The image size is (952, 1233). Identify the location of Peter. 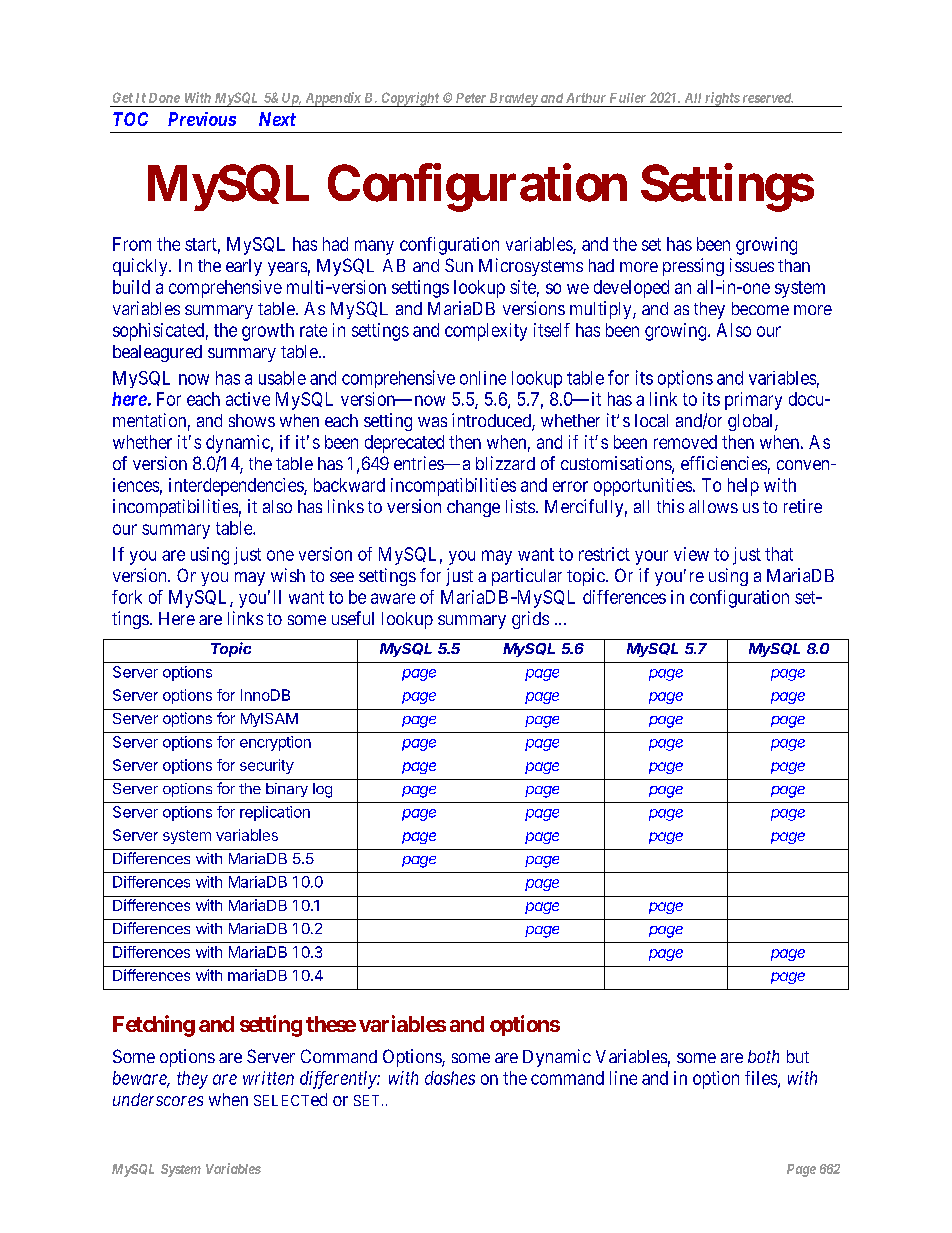
(471, 98).
